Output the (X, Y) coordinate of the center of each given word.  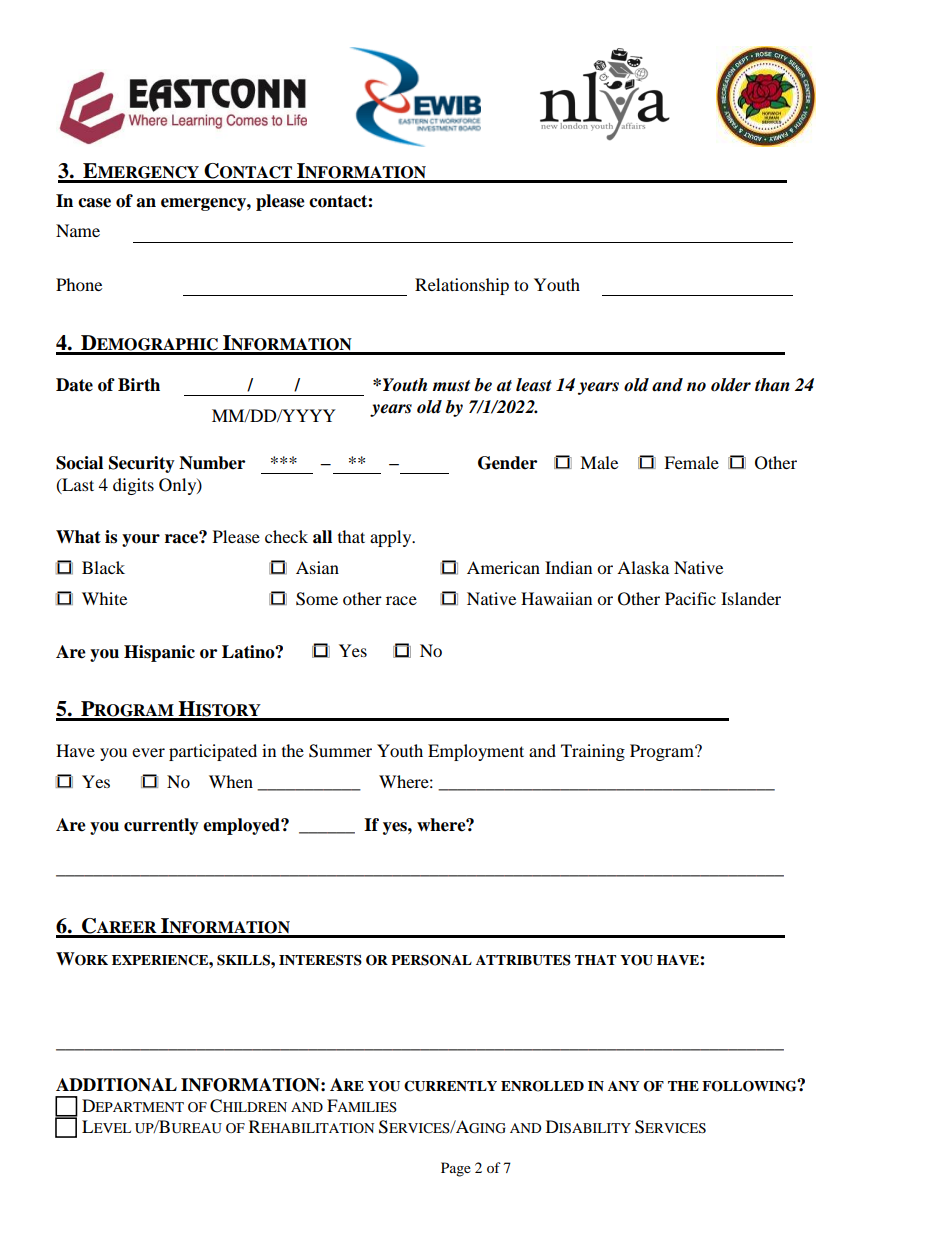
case (94, 203)
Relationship (462, 286)
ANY (624, 1086)
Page (456, 1169)
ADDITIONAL (116, 1085)
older (731, 385)
